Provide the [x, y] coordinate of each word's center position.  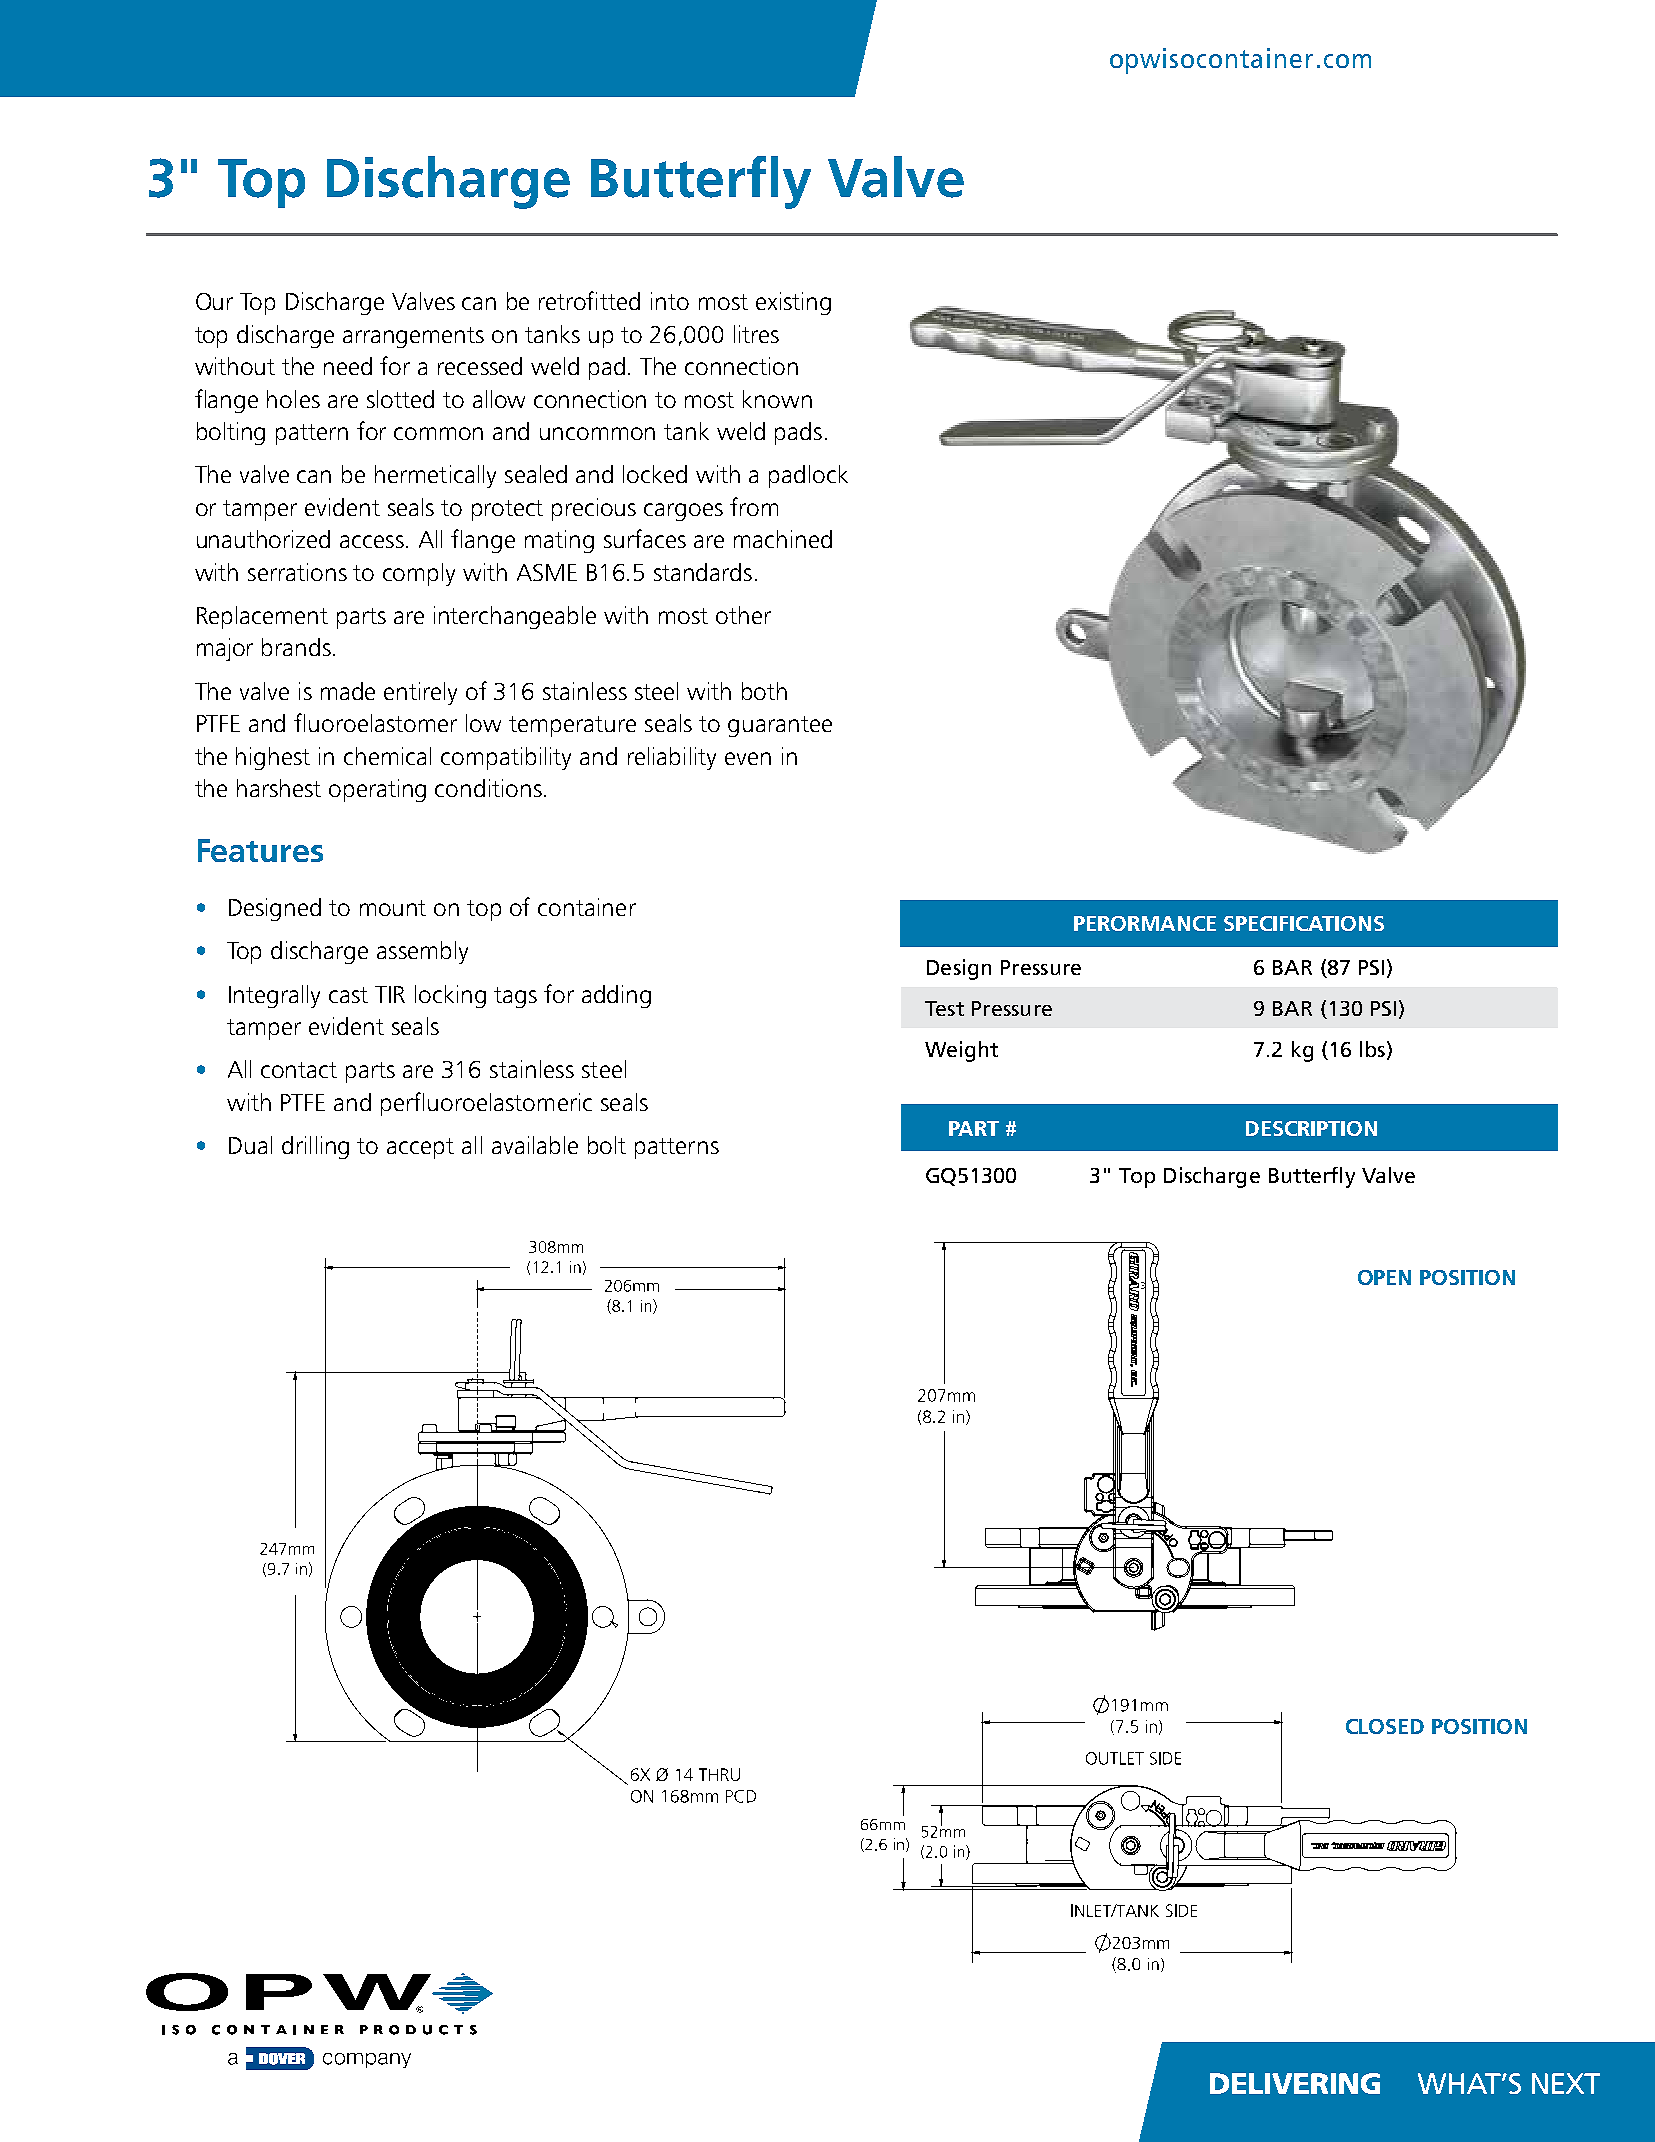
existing [793, 303]
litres [756, 334]
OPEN [1384, 1277]
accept [420, 1148]
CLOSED [1385, 1726]
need [348, 366]
